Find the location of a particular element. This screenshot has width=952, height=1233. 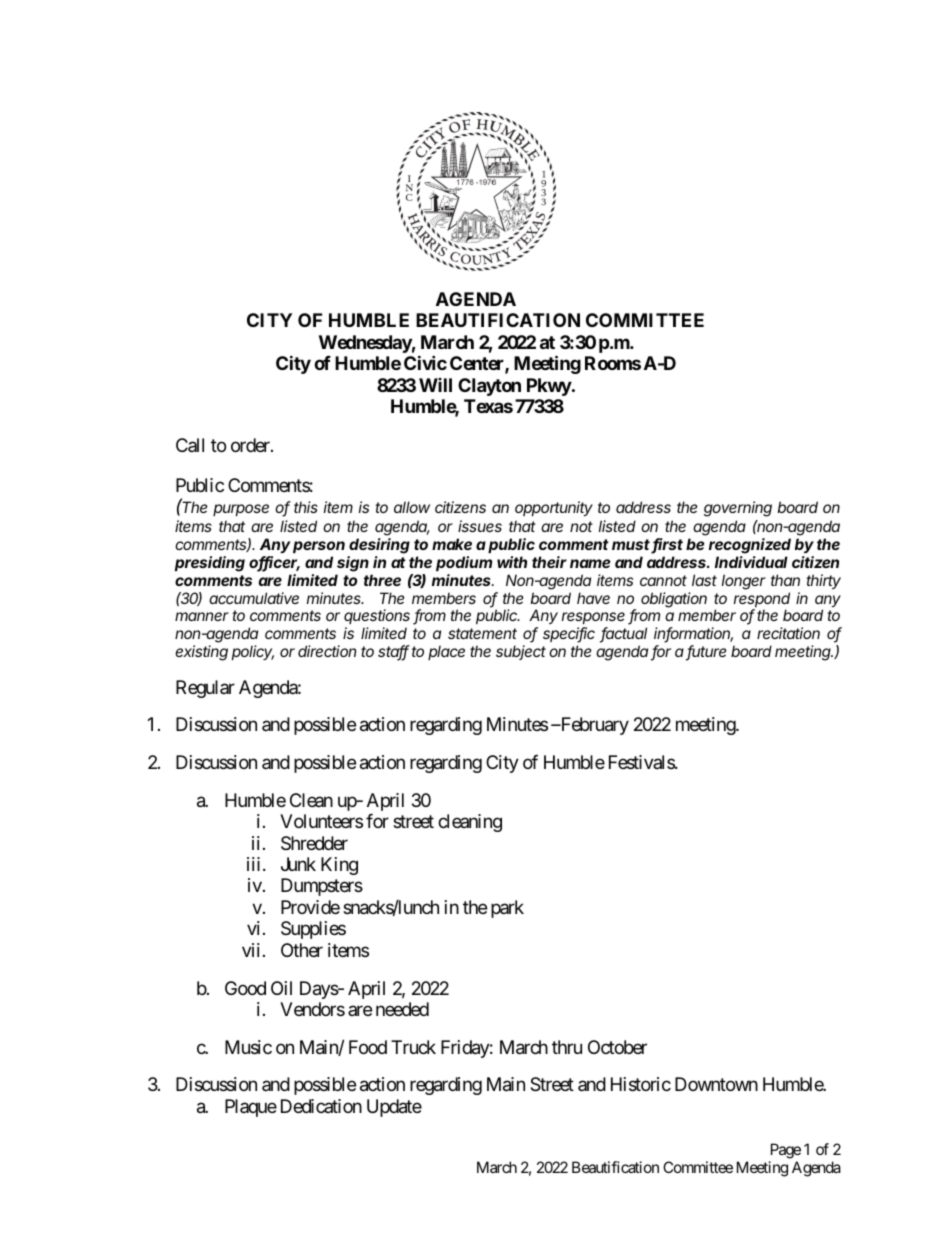

Plaque is located at coordinates (251, 1108).
